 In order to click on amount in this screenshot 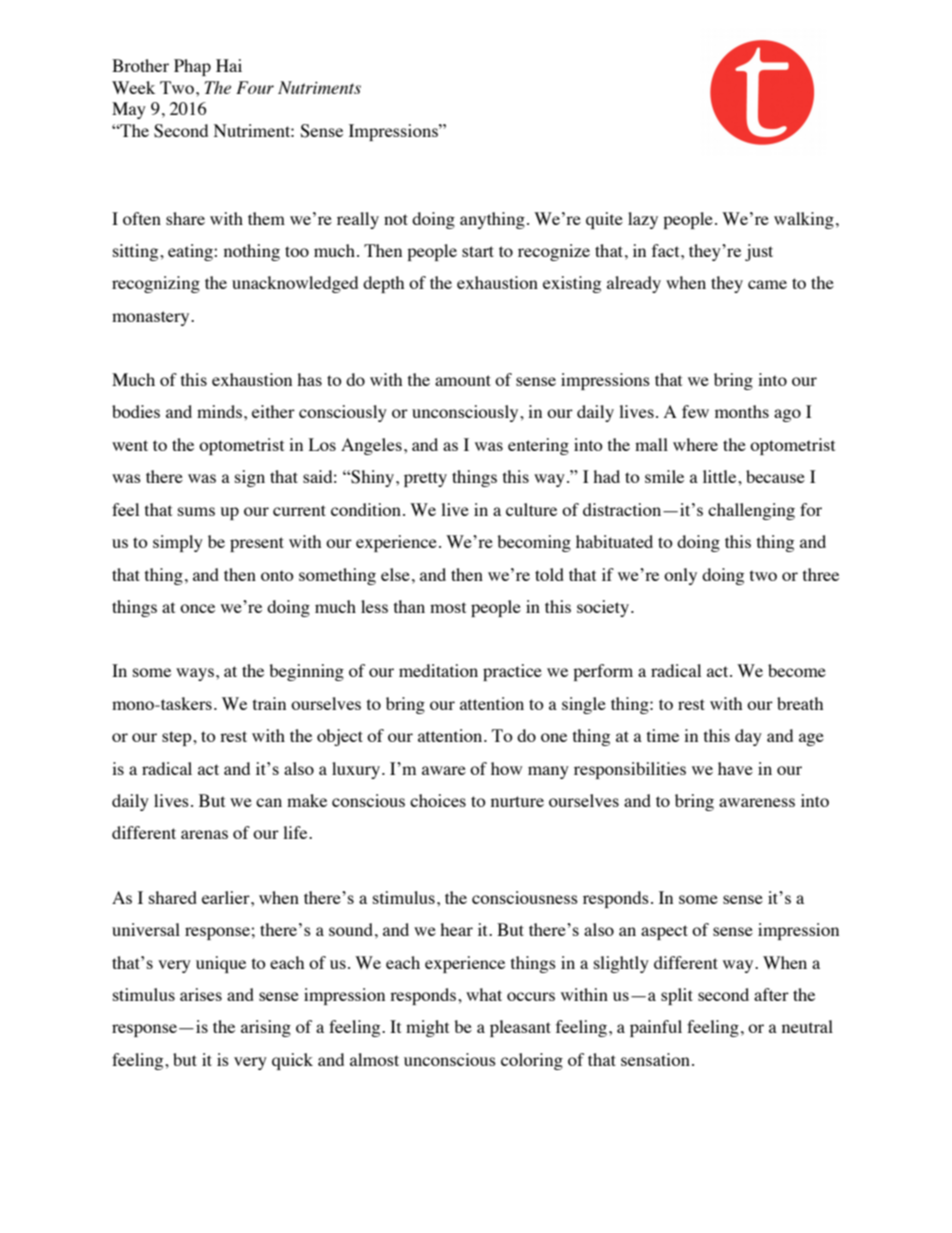, I will do `click(463, 380)`.
